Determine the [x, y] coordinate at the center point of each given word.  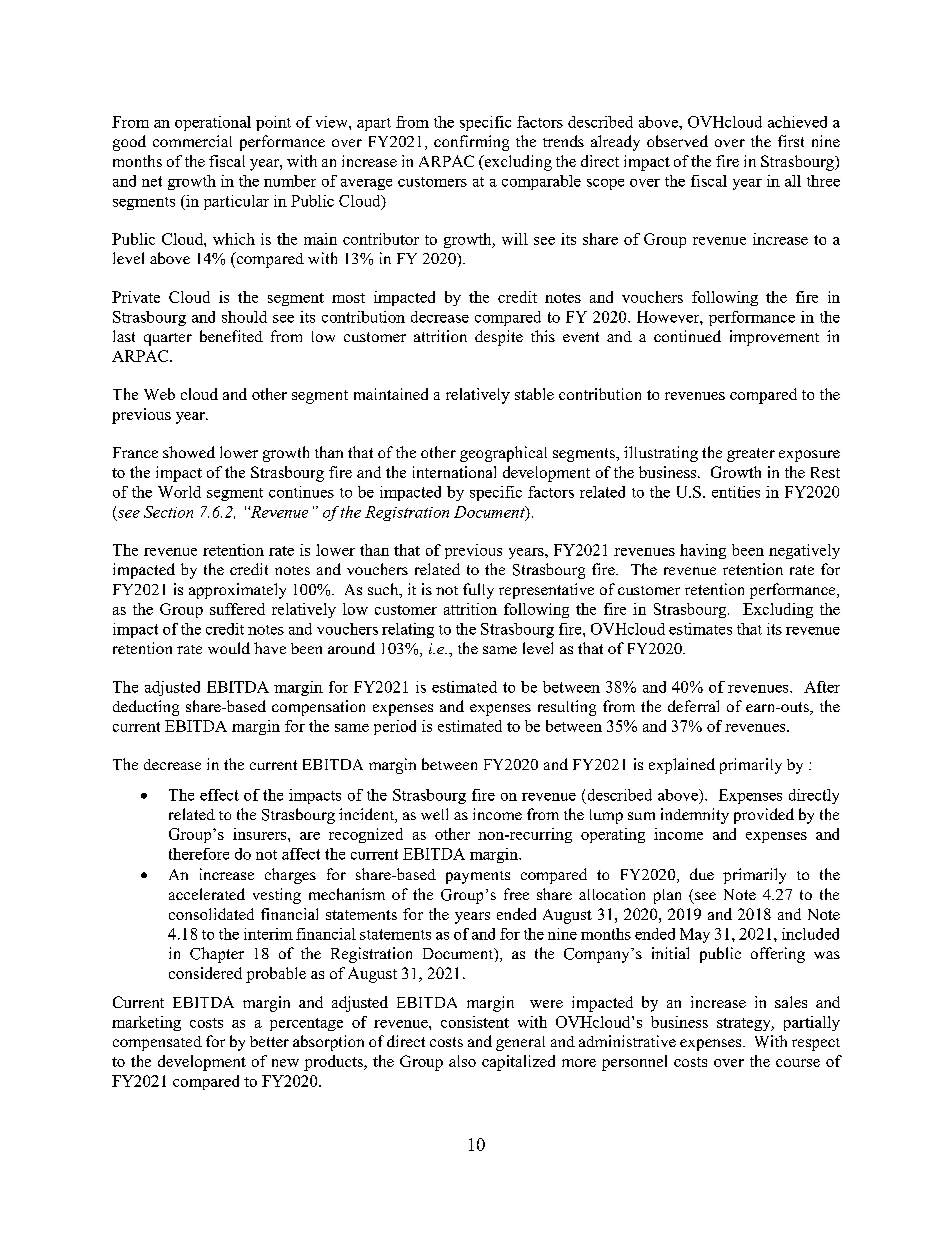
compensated [157, 1043]
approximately [237, 591]
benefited [231, 336]
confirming [471, 143]
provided [764, 816]
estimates [700, 629]
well [434, 814]
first [791, 141]
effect [219, 795]
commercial [192, 141]
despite [499, 338]
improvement [774, 338]
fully [478, 591]
